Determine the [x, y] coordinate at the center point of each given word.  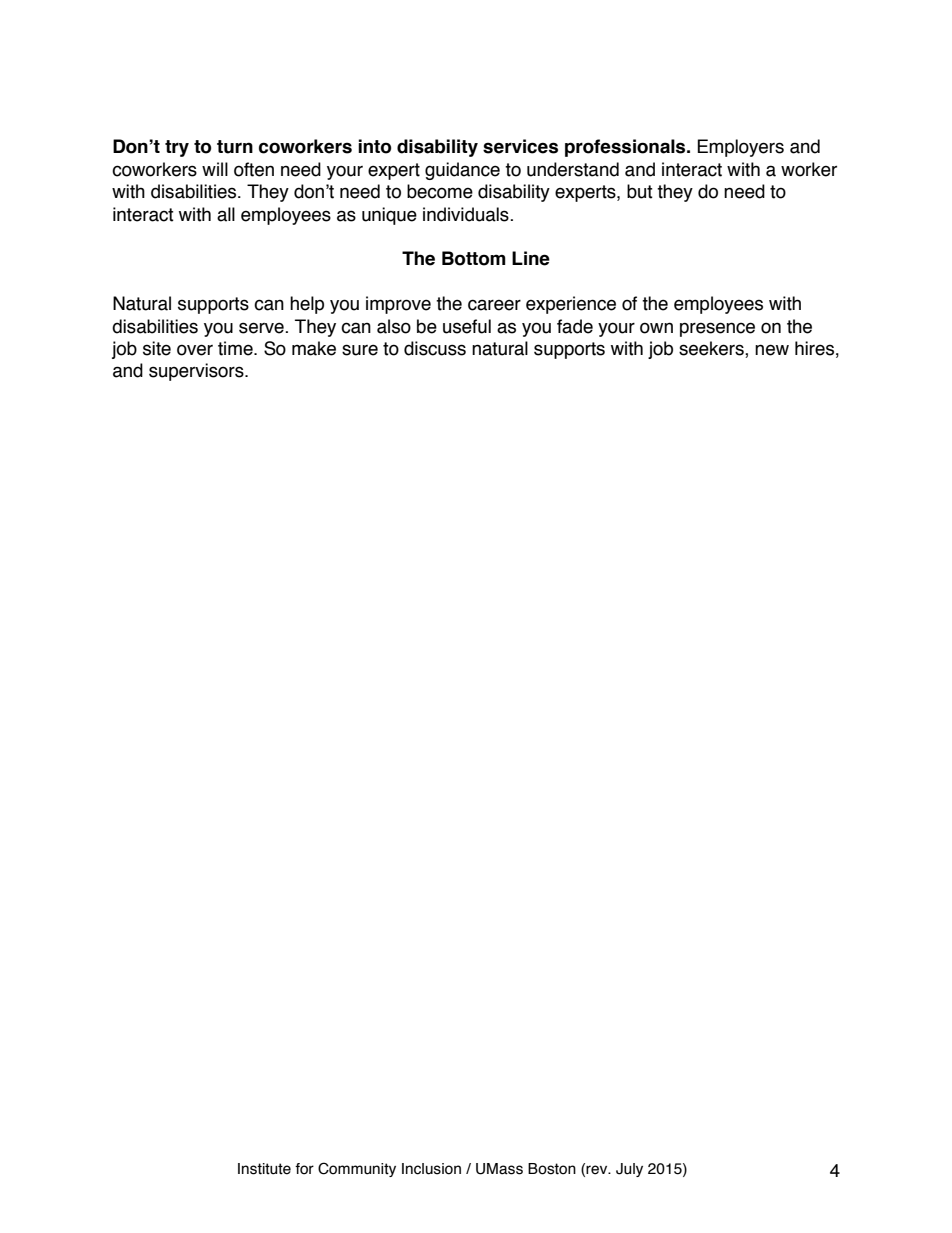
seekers [712, 349]
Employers [740, 148]
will [215, 169]
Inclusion [431, 1169]
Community [357, 1169]
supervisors [197, 372]
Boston [552, 1169]
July [629, 1170]
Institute [264, 1169]
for [304, 1169]
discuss [435, 348]
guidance [462, 171]
